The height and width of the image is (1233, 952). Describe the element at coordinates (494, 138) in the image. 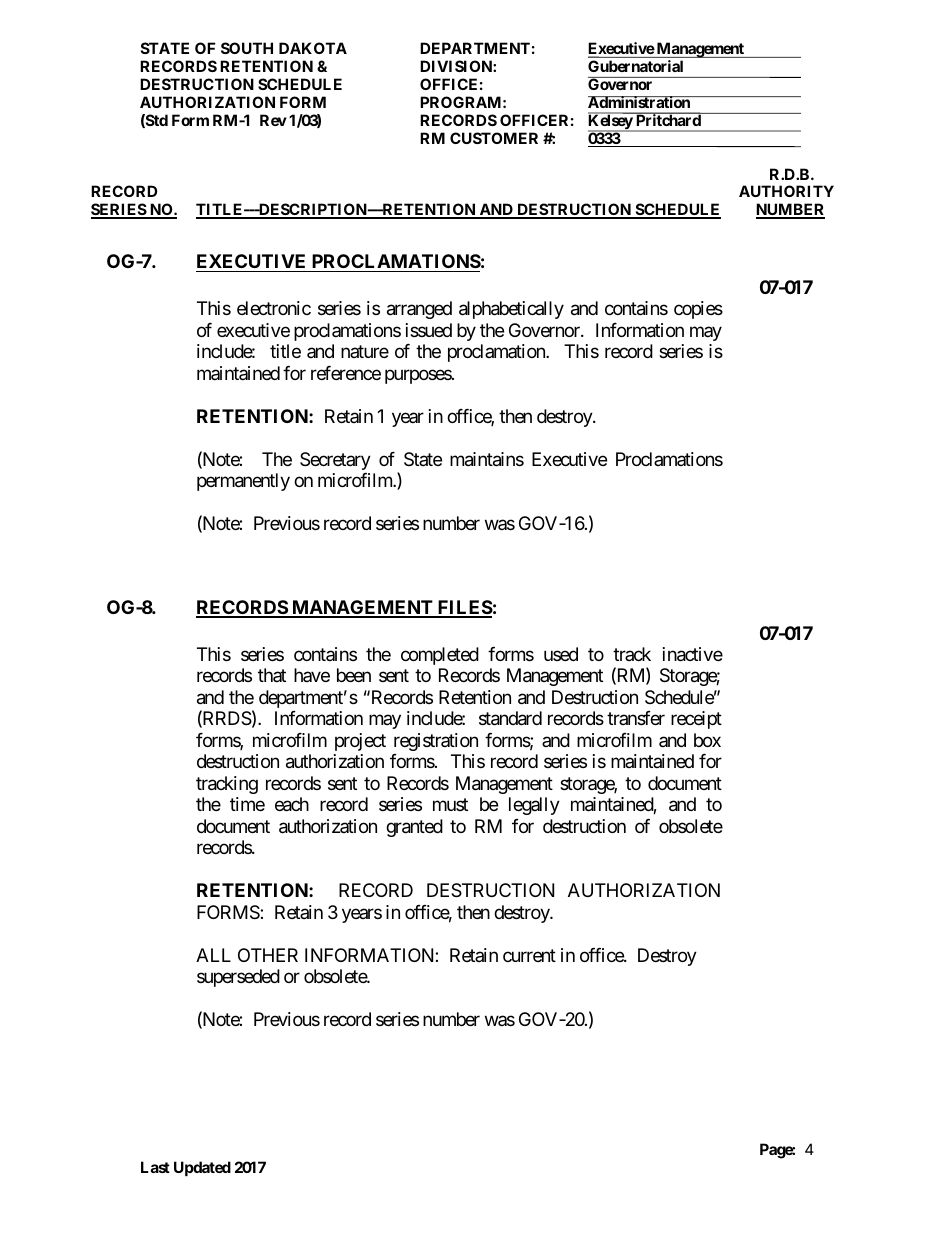

I see `CUSTOMER` at that location.
